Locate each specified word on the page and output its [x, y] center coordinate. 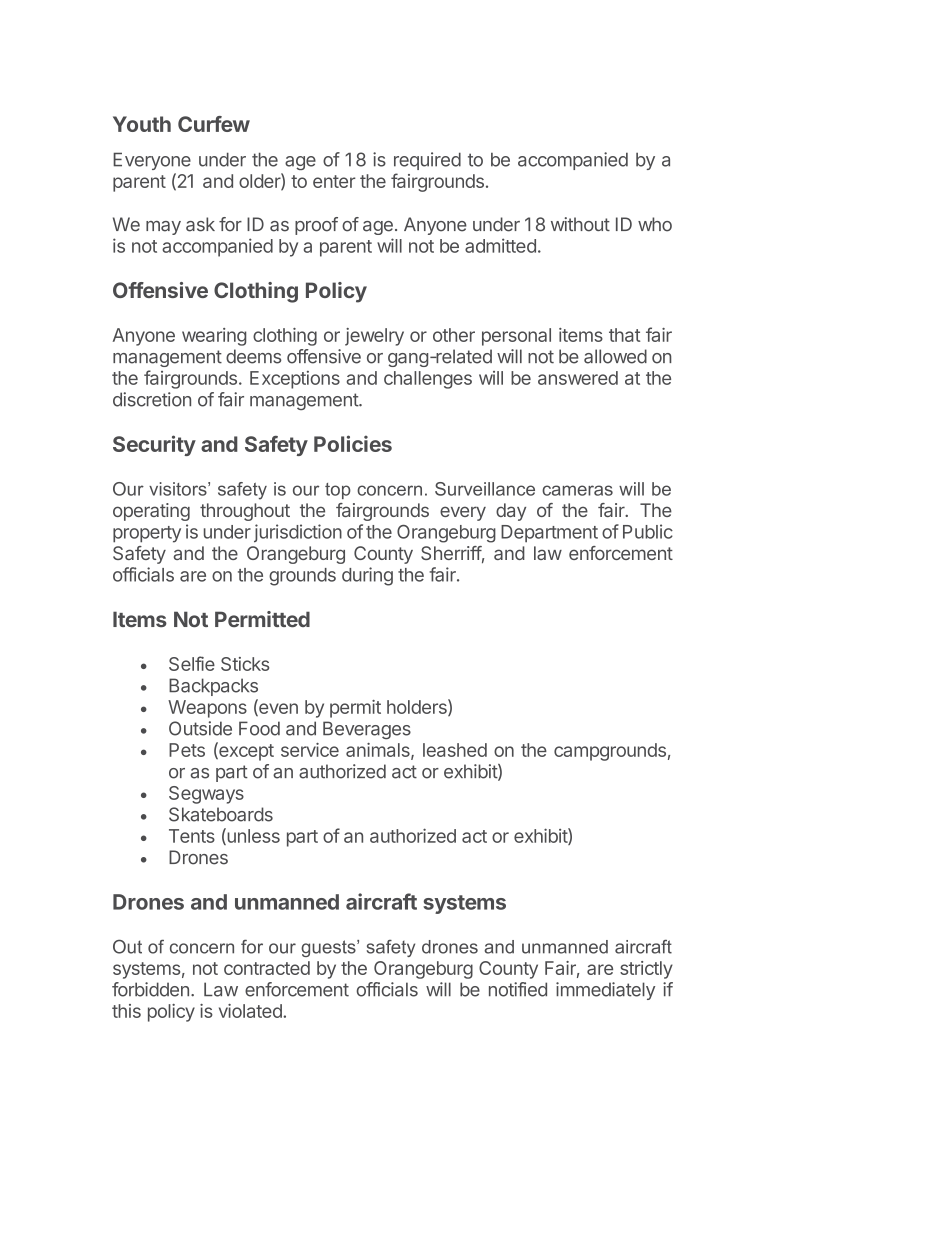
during [367, 576]
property [147, 534]
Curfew [214, 124]
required [427, 161]
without [580, 224]
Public [648, 531]
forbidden [150, 989]
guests [329, 948]
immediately [605, 991]
